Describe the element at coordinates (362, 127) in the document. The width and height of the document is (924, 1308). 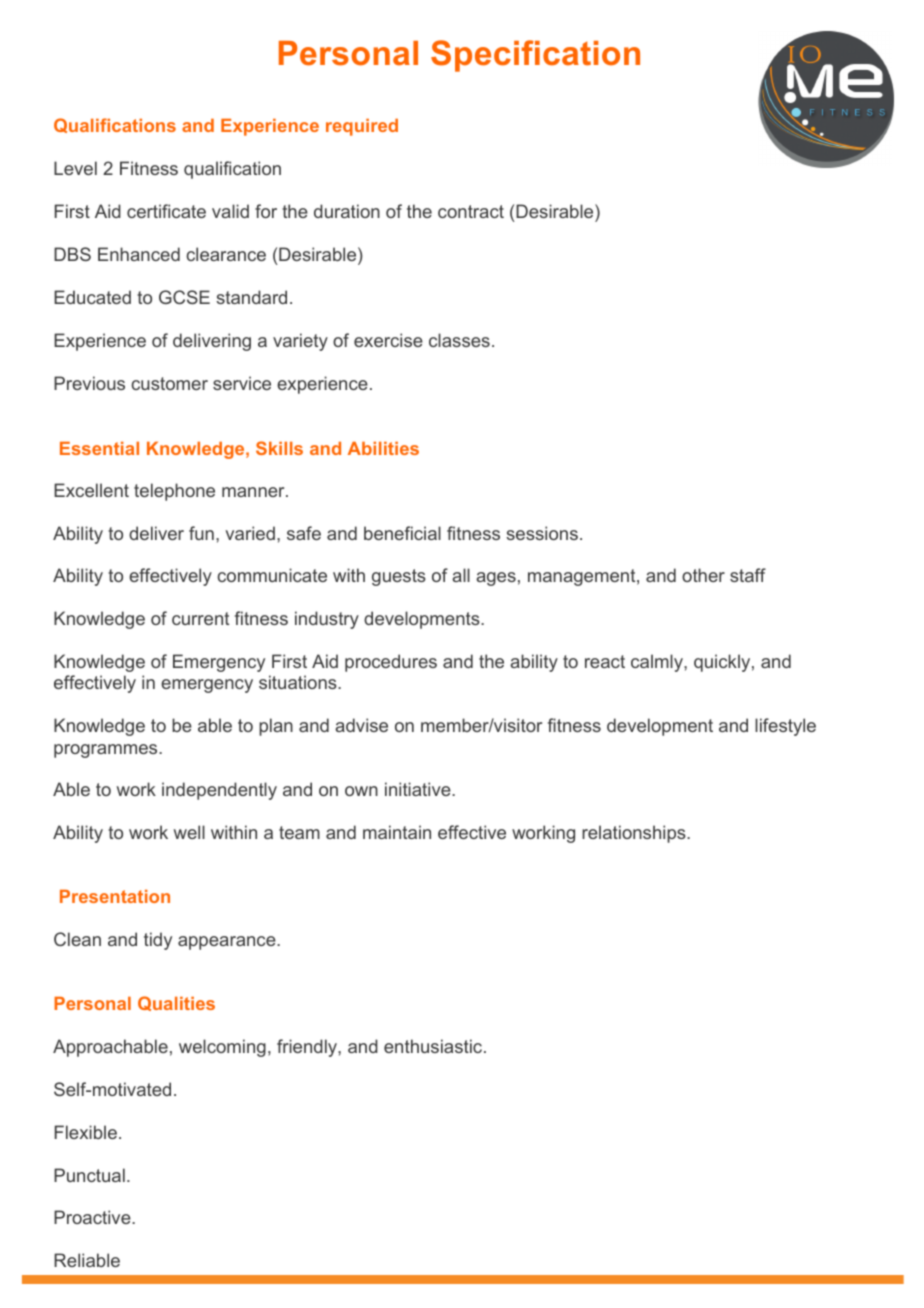
I see `required` at that location.
